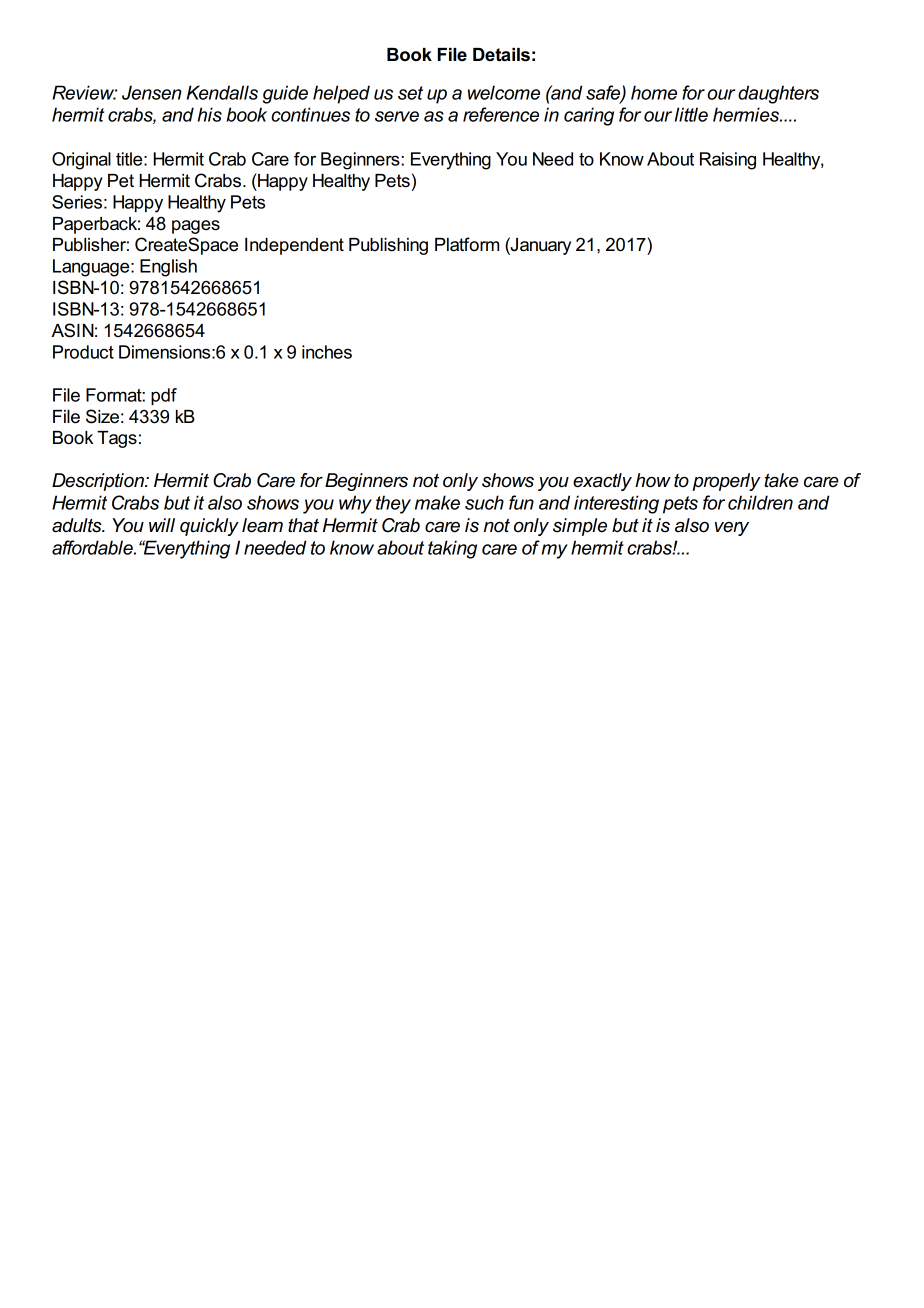 The width and height of the image is (924, 1308). I want to click on taking, so click(452, 549).
